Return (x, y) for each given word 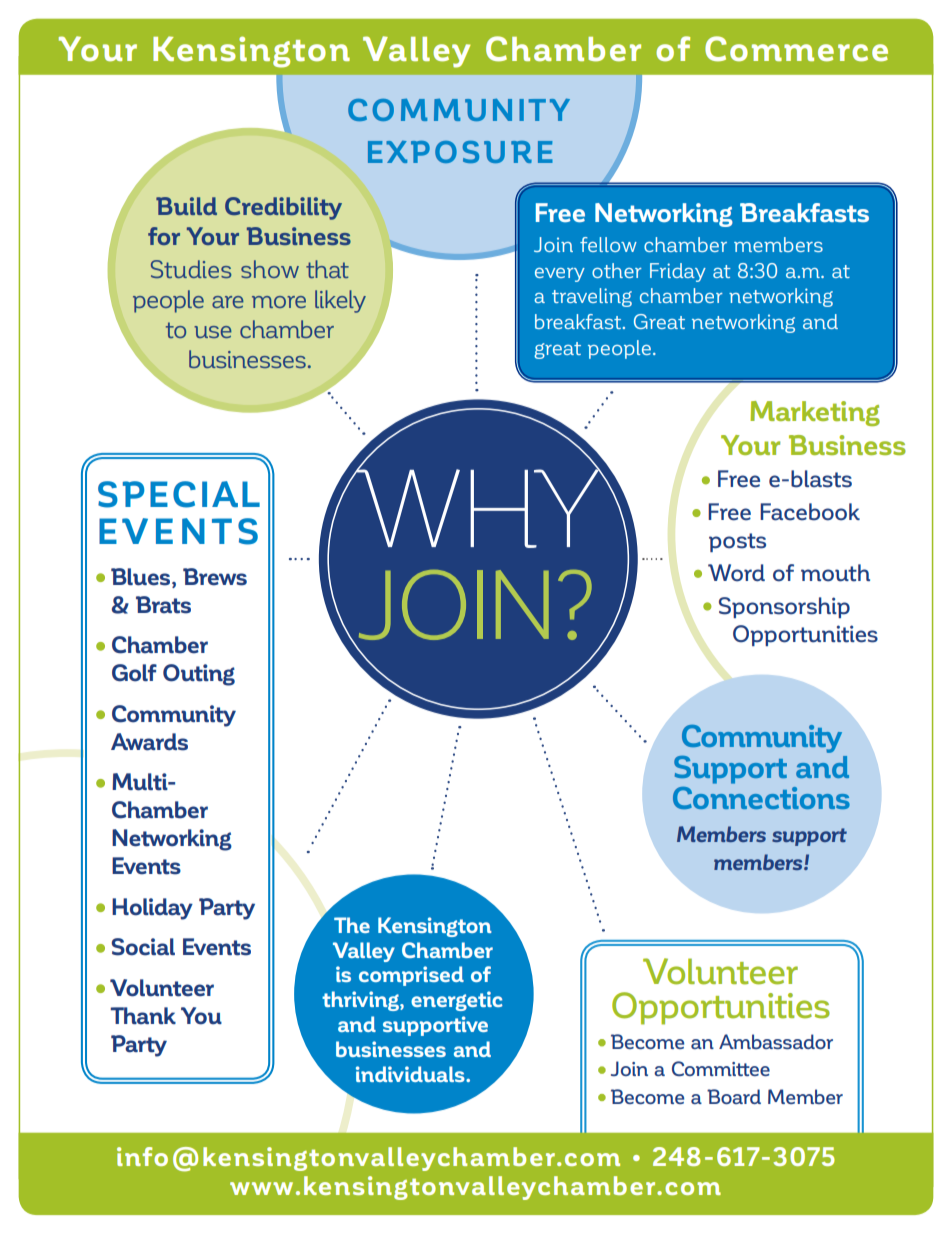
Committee (721, 1068)
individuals (411, 1074)
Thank (143, 1016)
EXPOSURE (460, 152)
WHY (478, 507)
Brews (215, 577)
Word (736, 573)
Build (186, 206)
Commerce (796, 49)
